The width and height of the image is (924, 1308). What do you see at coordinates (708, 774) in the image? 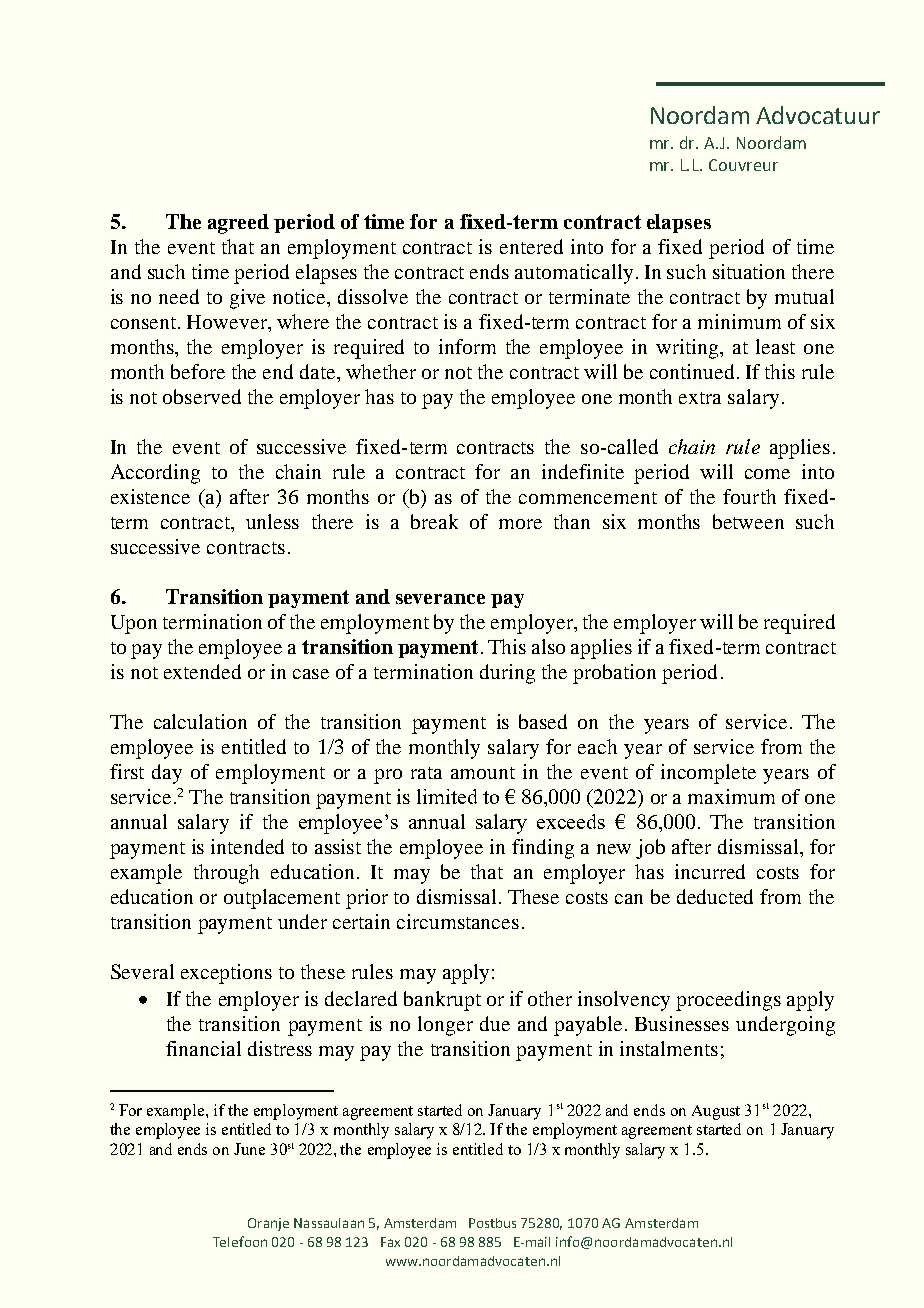
I see `incomplete` at bounding box center [708, 774].
